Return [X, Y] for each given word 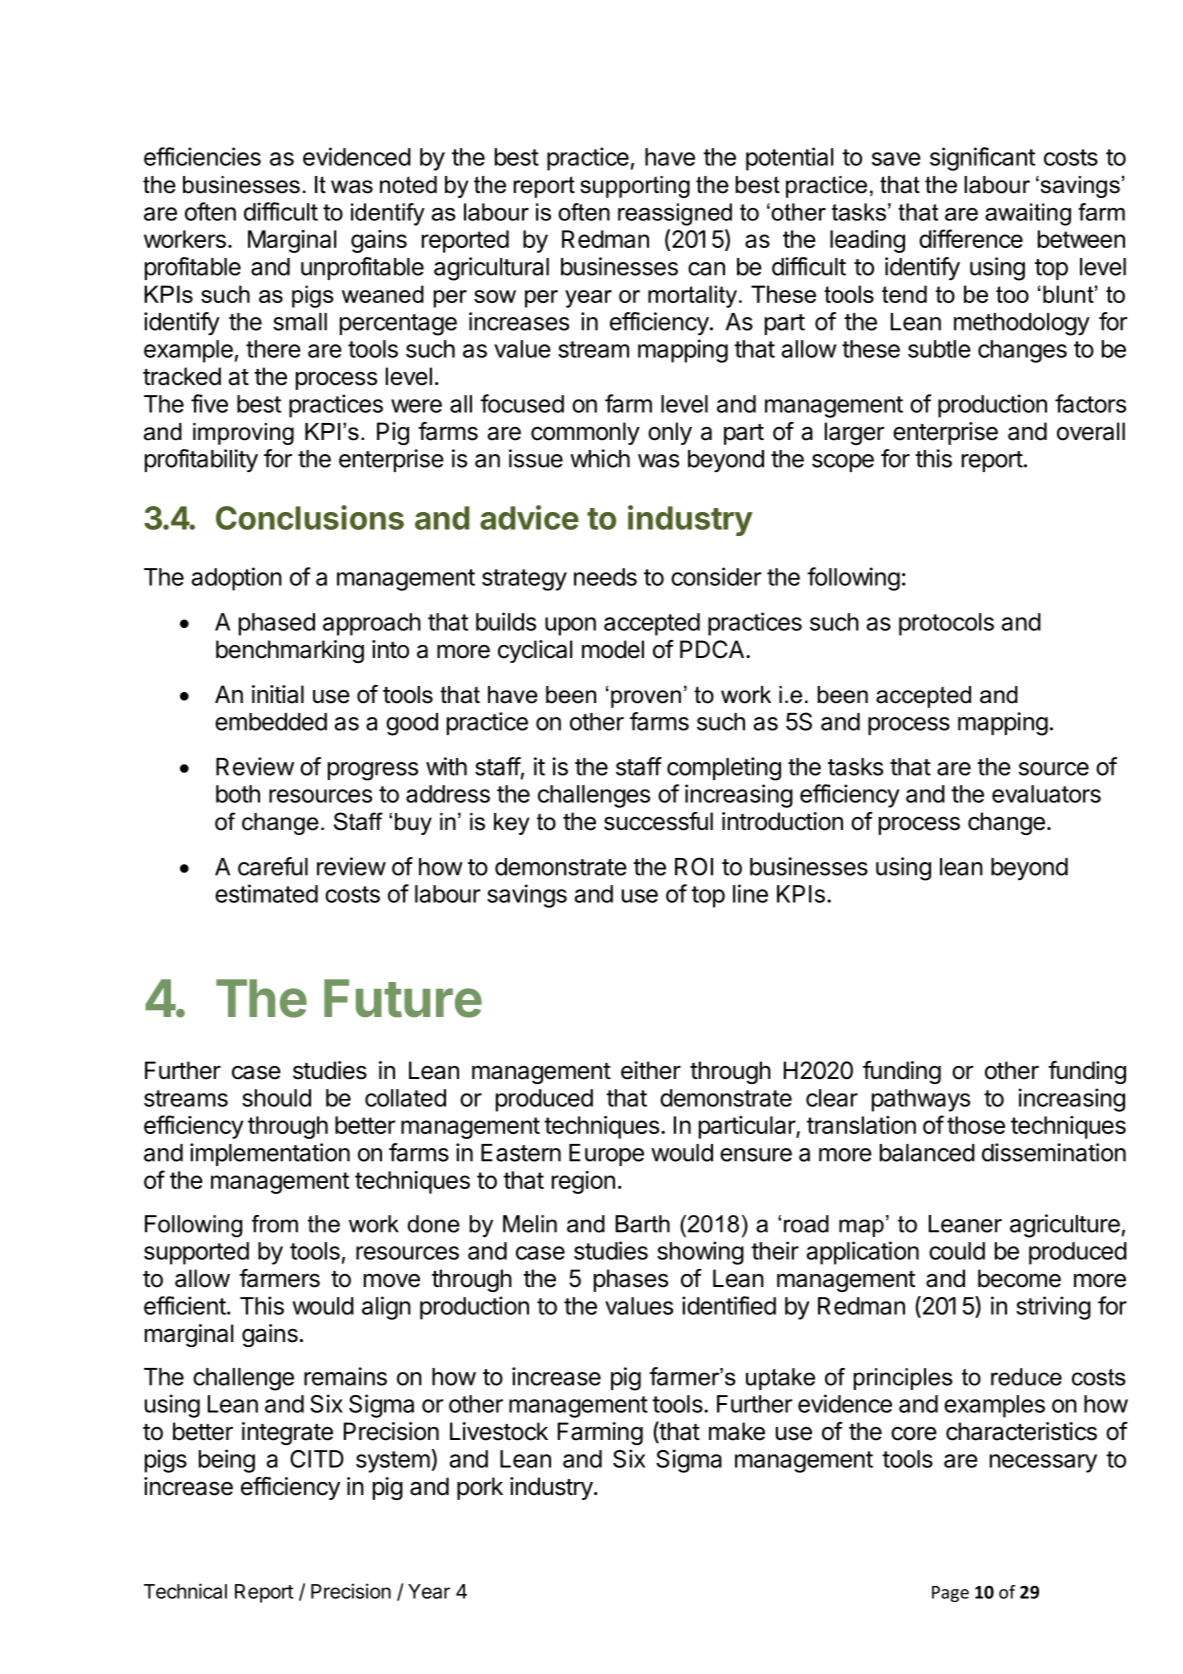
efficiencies [202, 156]
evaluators [1046, 794]
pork [480, 1488]
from [275, 1224]
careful [273, 866]
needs [605, 577]
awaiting [1028, 214]
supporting [635, 187]
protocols [946, 624]
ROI [694, 866]
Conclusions [310, 517]
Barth [642, 1224]
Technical [185, 1591]
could [957, 1251]
